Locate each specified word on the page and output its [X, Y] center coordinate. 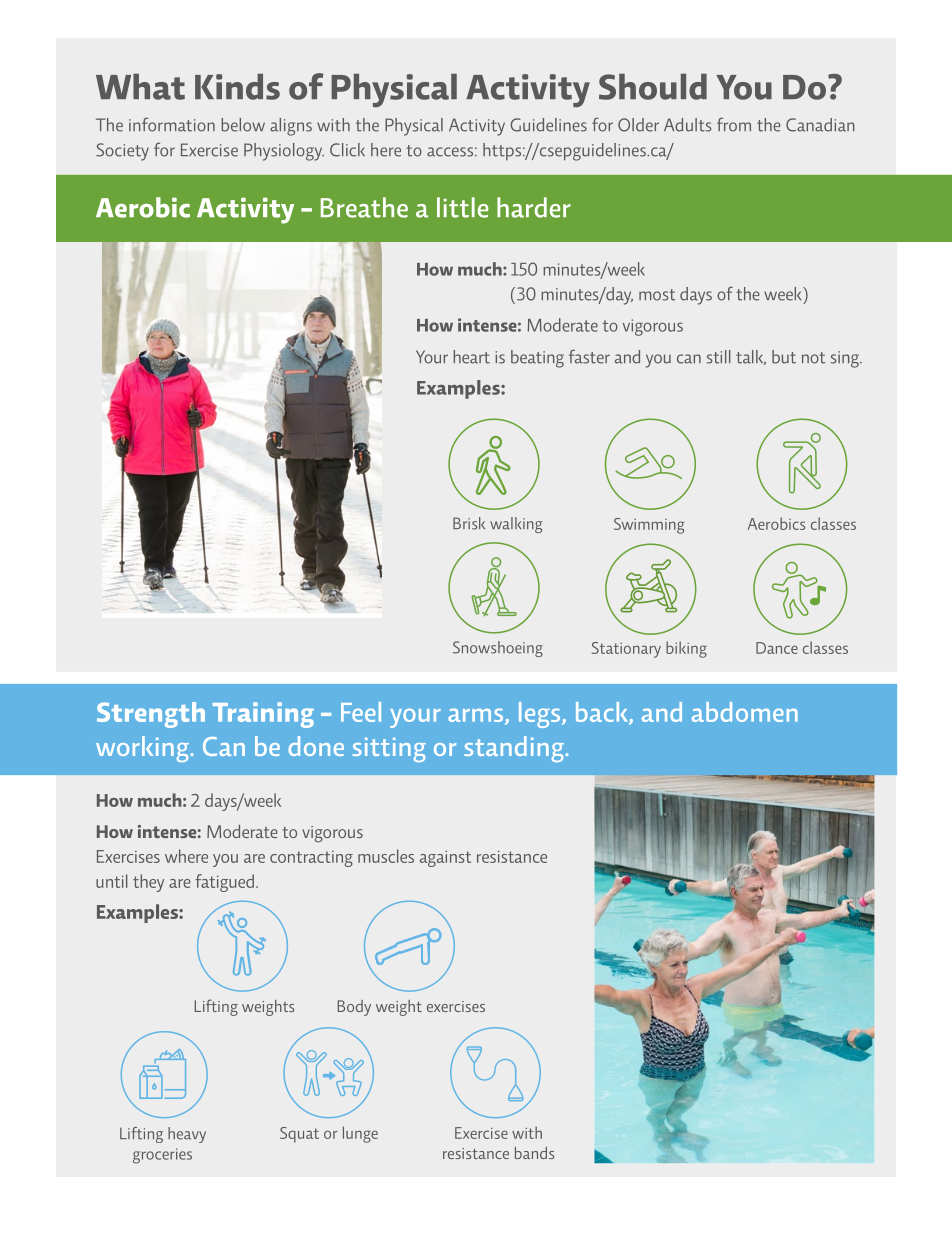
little [463, 207]
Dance [777, 648]
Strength [151, 715]
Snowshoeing [498, 649]
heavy [187, 1135]
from [734, 124]
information [172, 124]
